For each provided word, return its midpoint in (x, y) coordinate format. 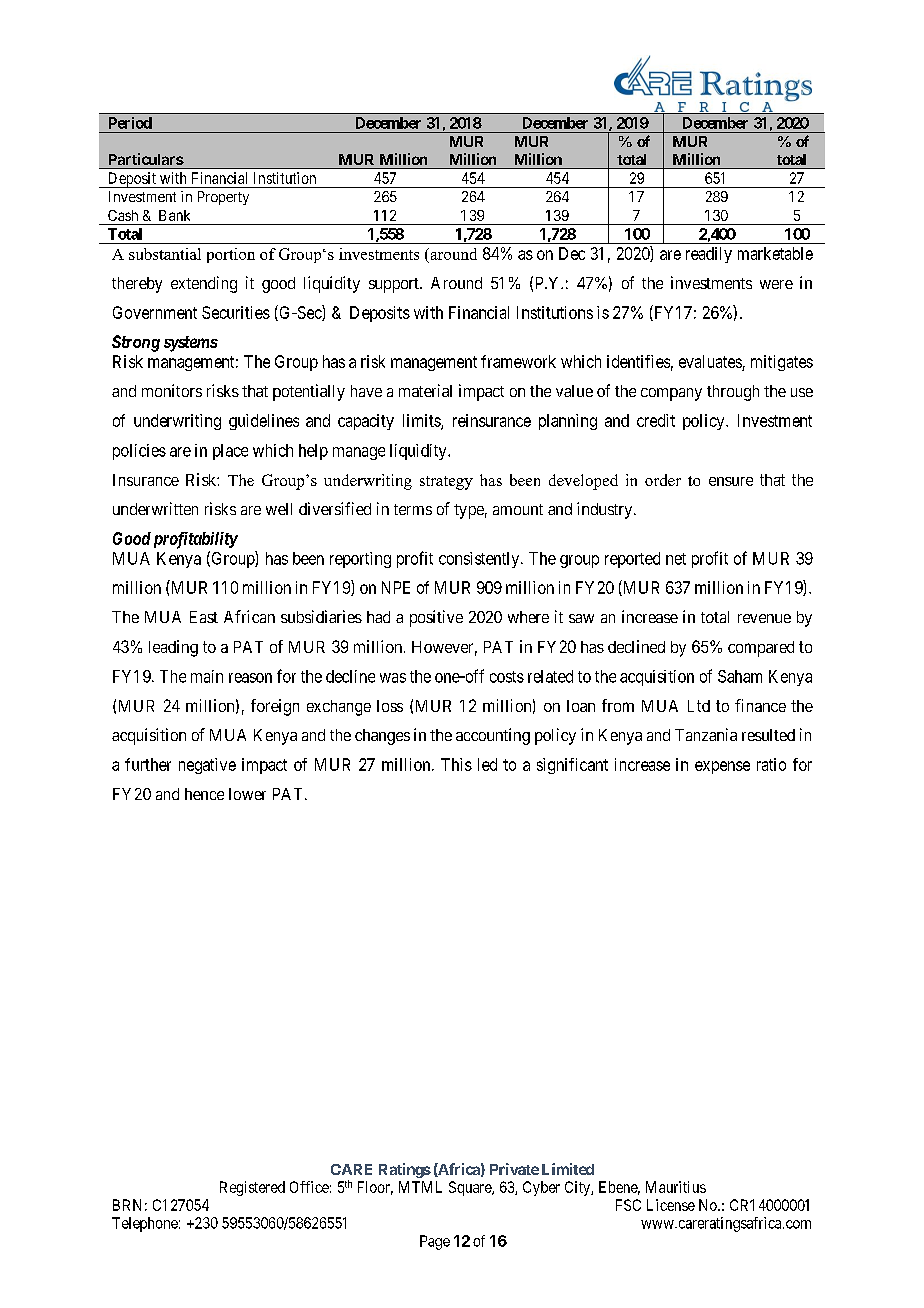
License (671, 1205)
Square (471, 1188)
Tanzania (706, 734)
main (207, 676)
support (395, 285)
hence (204, 794)
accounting (493, 736)
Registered (252, 1188)
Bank (174, 215)
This (456, 764)
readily (709, 255)
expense (722, 767)
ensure (731, 481)
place (230, 452)
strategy (446, 483)
